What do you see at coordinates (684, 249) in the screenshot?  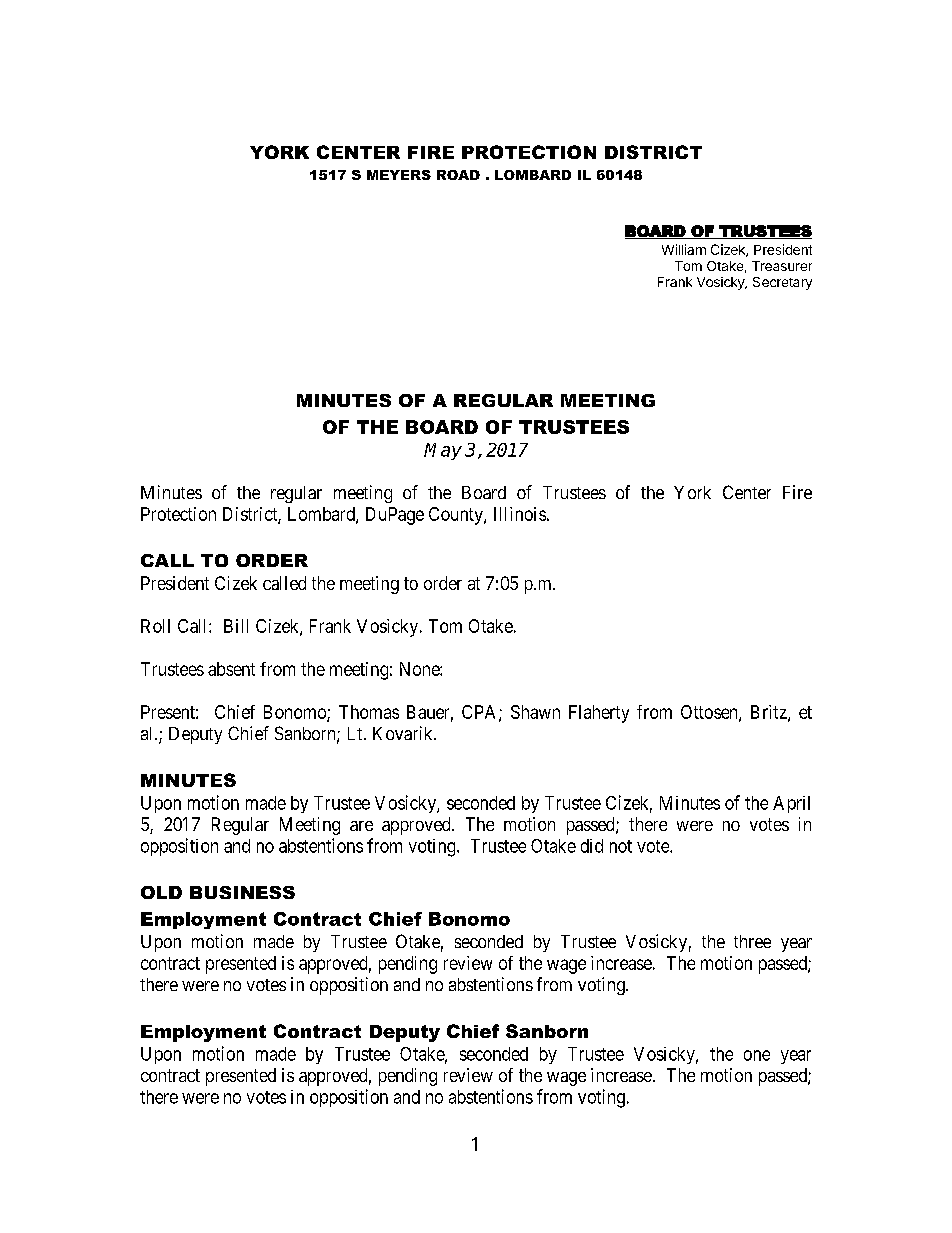 I see `William` at bounding box center [684, 249].
